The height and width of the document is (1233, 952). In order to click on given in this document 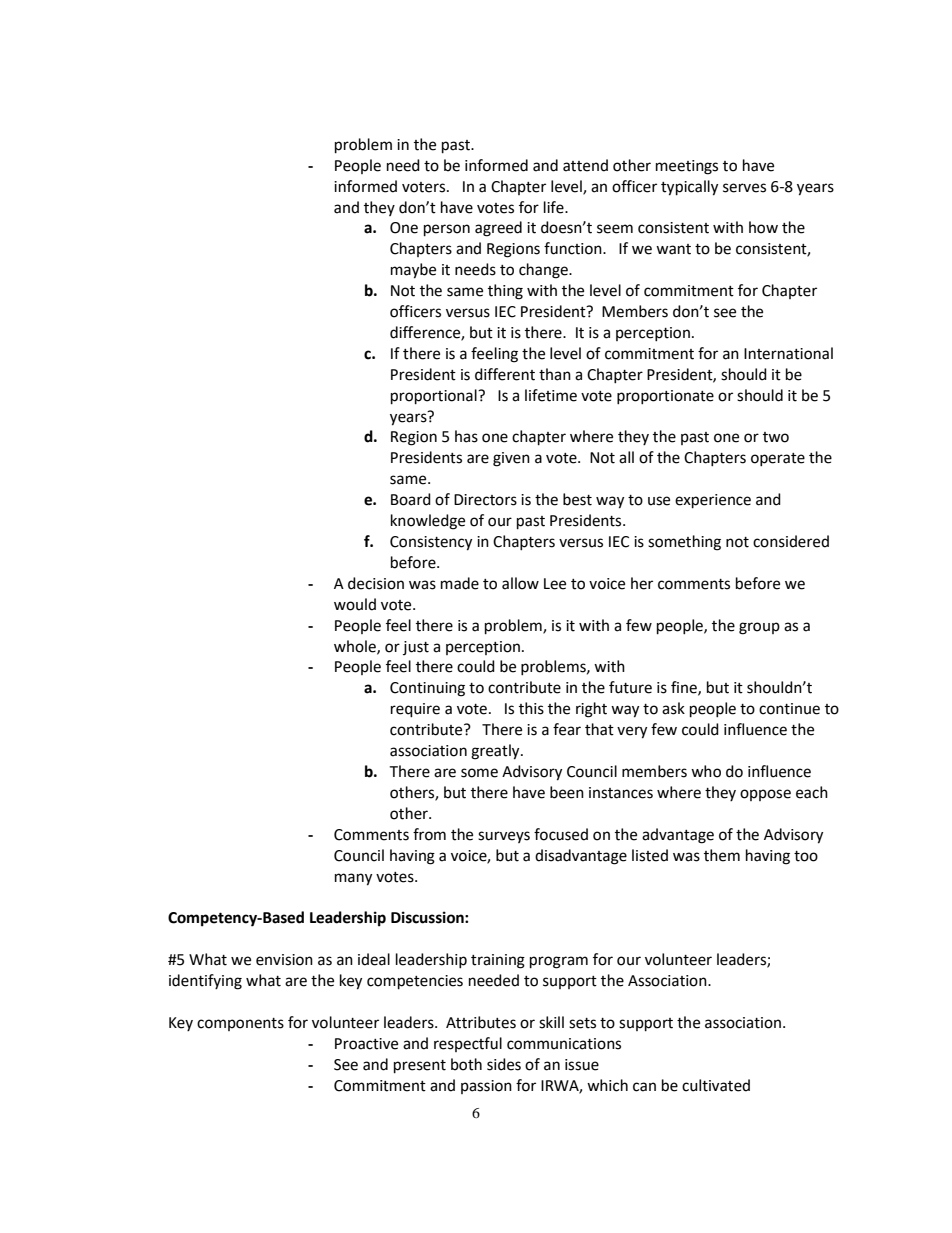, I will do `click(511, 459)`.
